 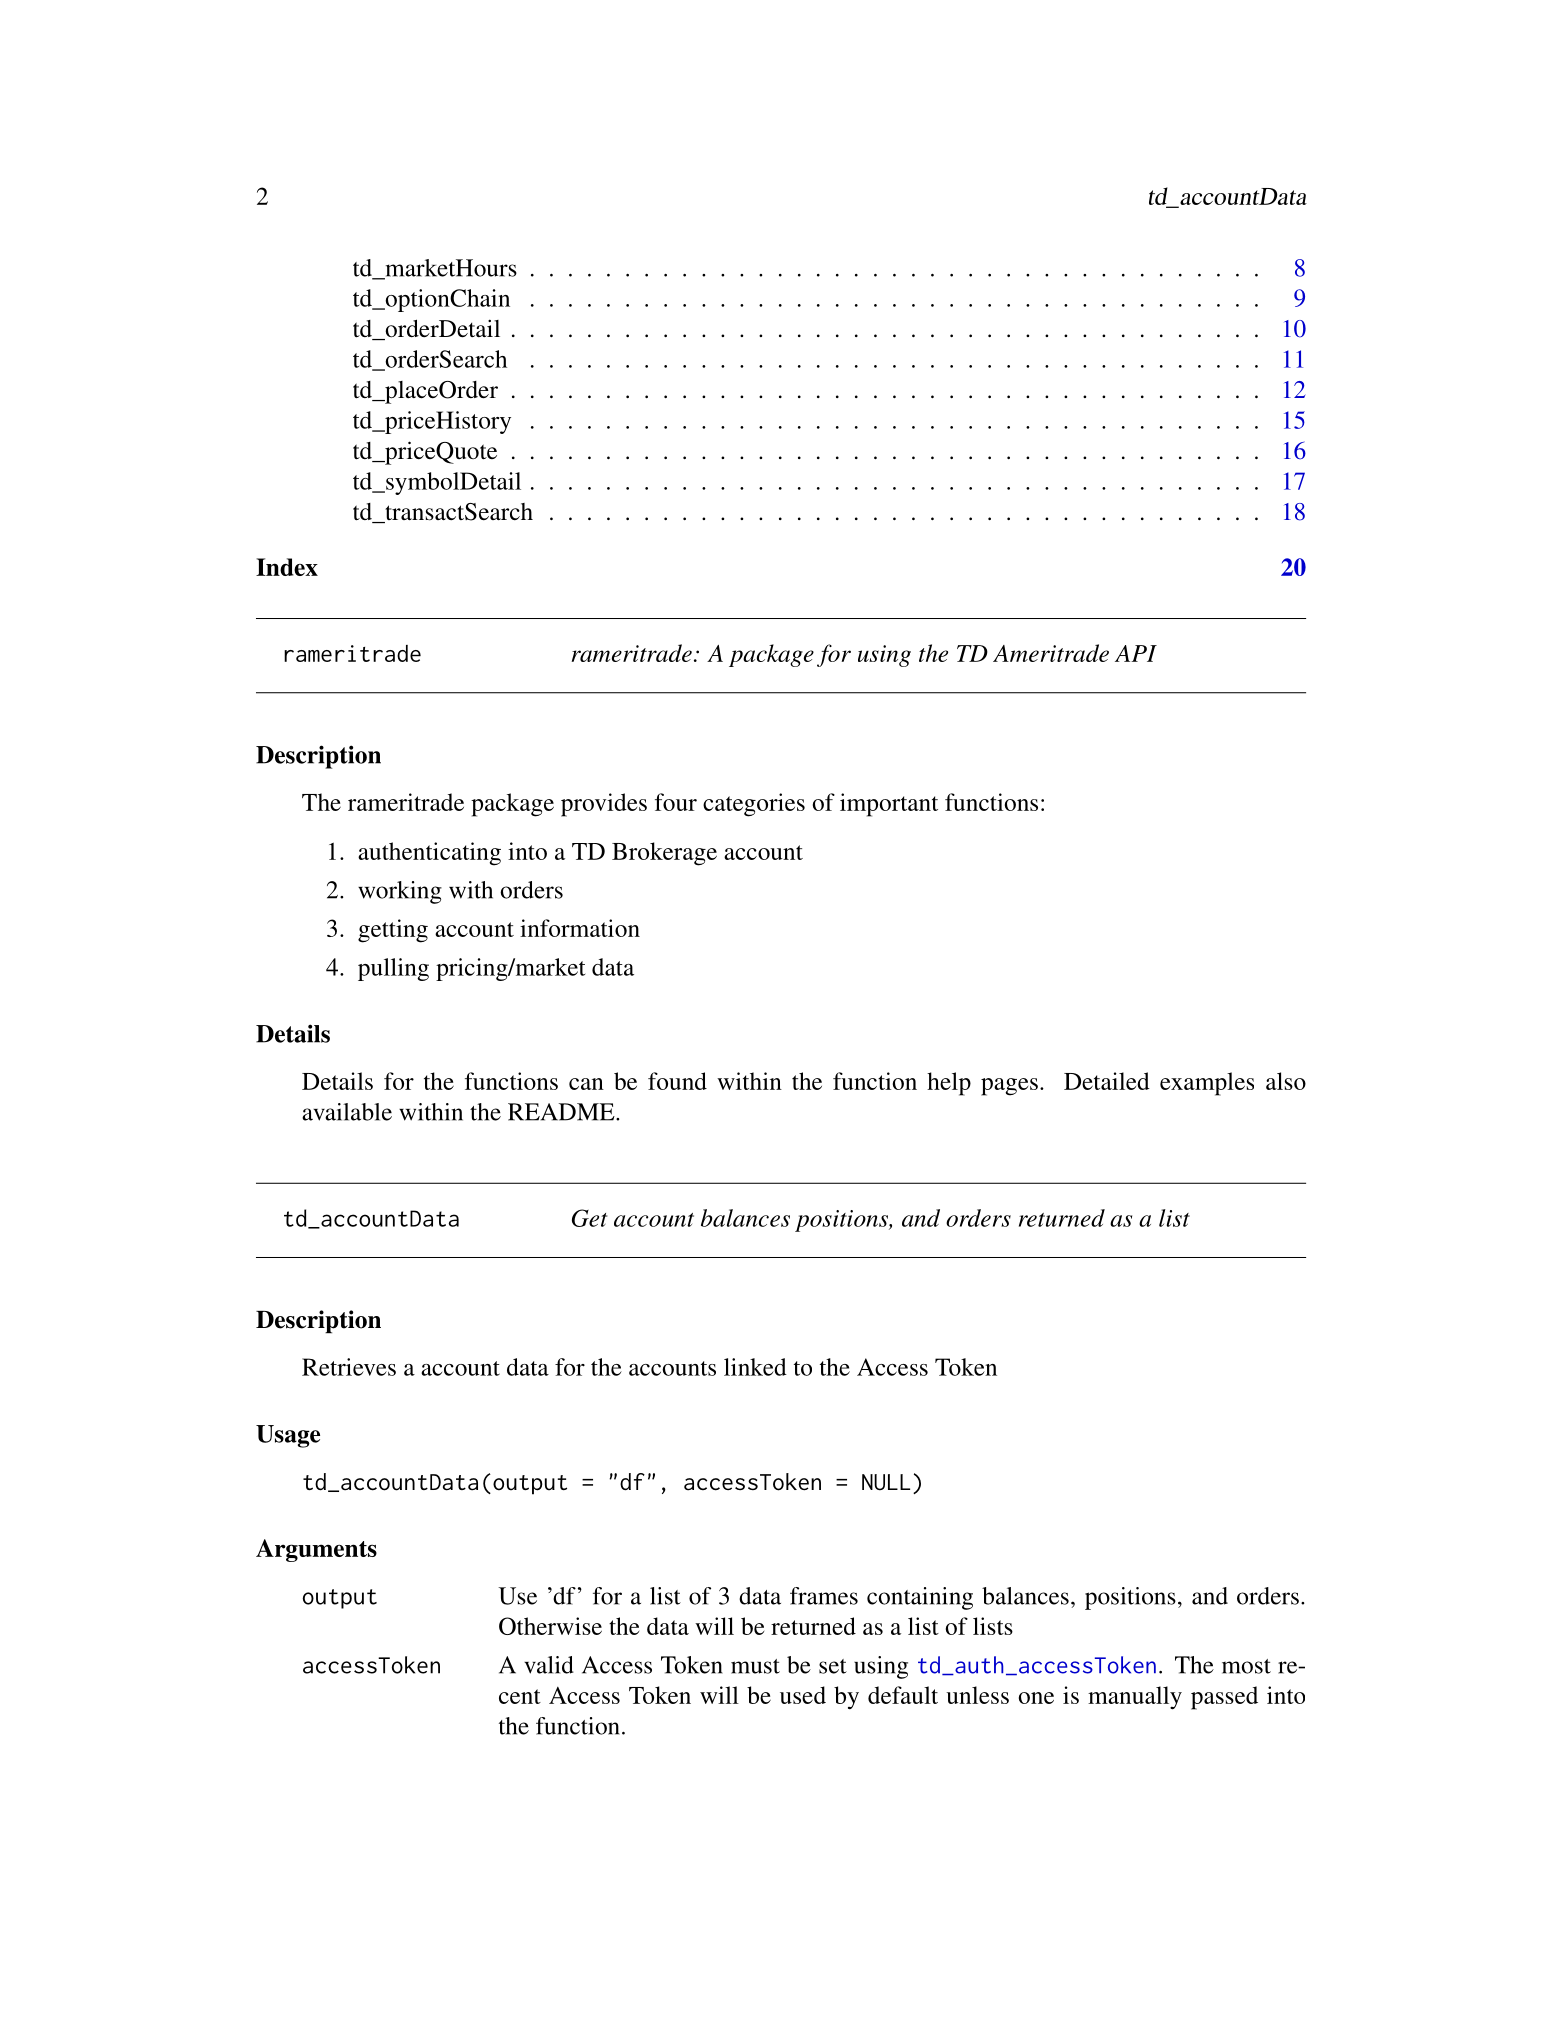 What do you see at coordinates (754, 805) in the page?
I see `categories` at bounding box center [754, 805].
